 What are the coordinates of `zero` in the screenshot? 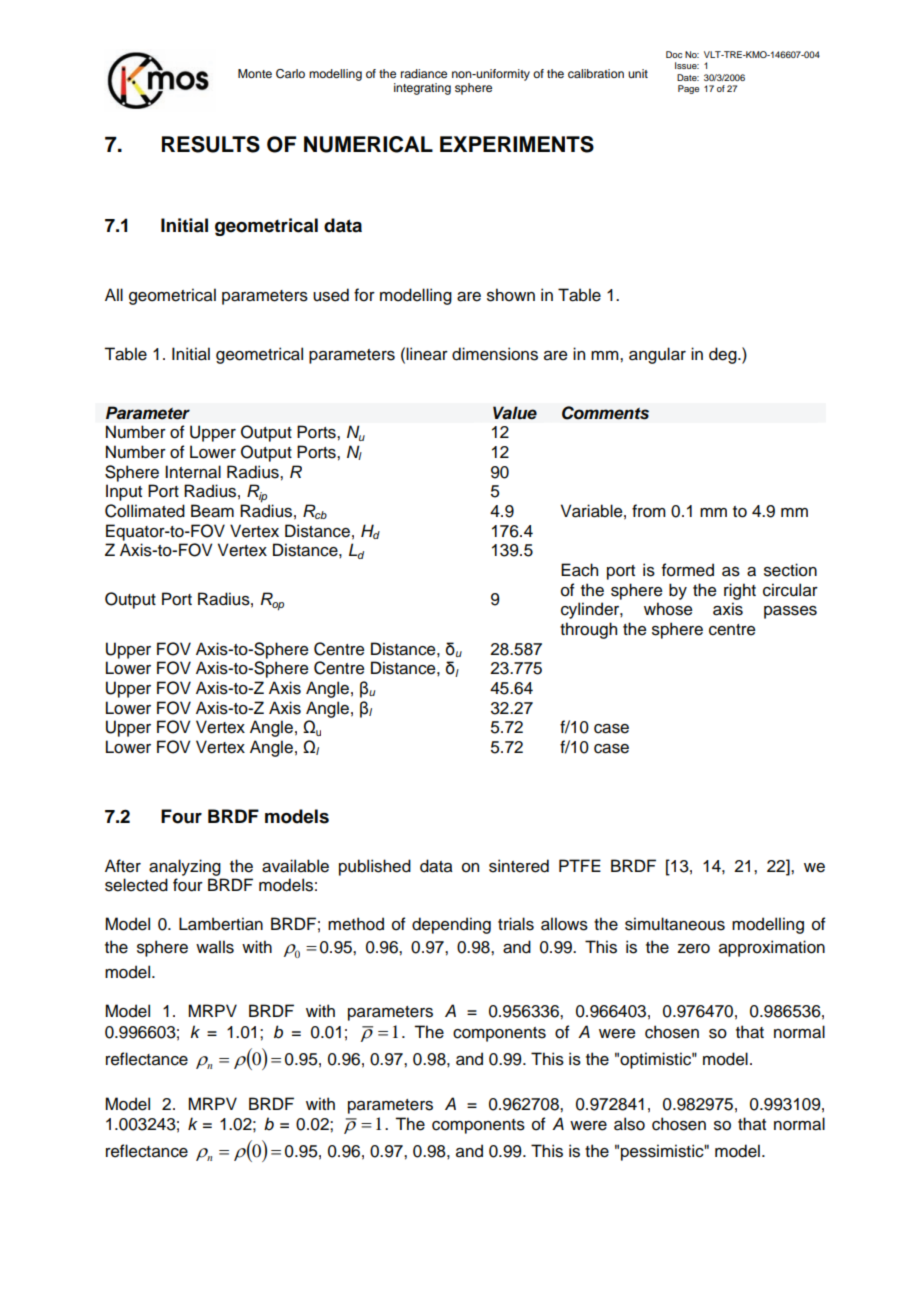 It's located at (693, 949).
